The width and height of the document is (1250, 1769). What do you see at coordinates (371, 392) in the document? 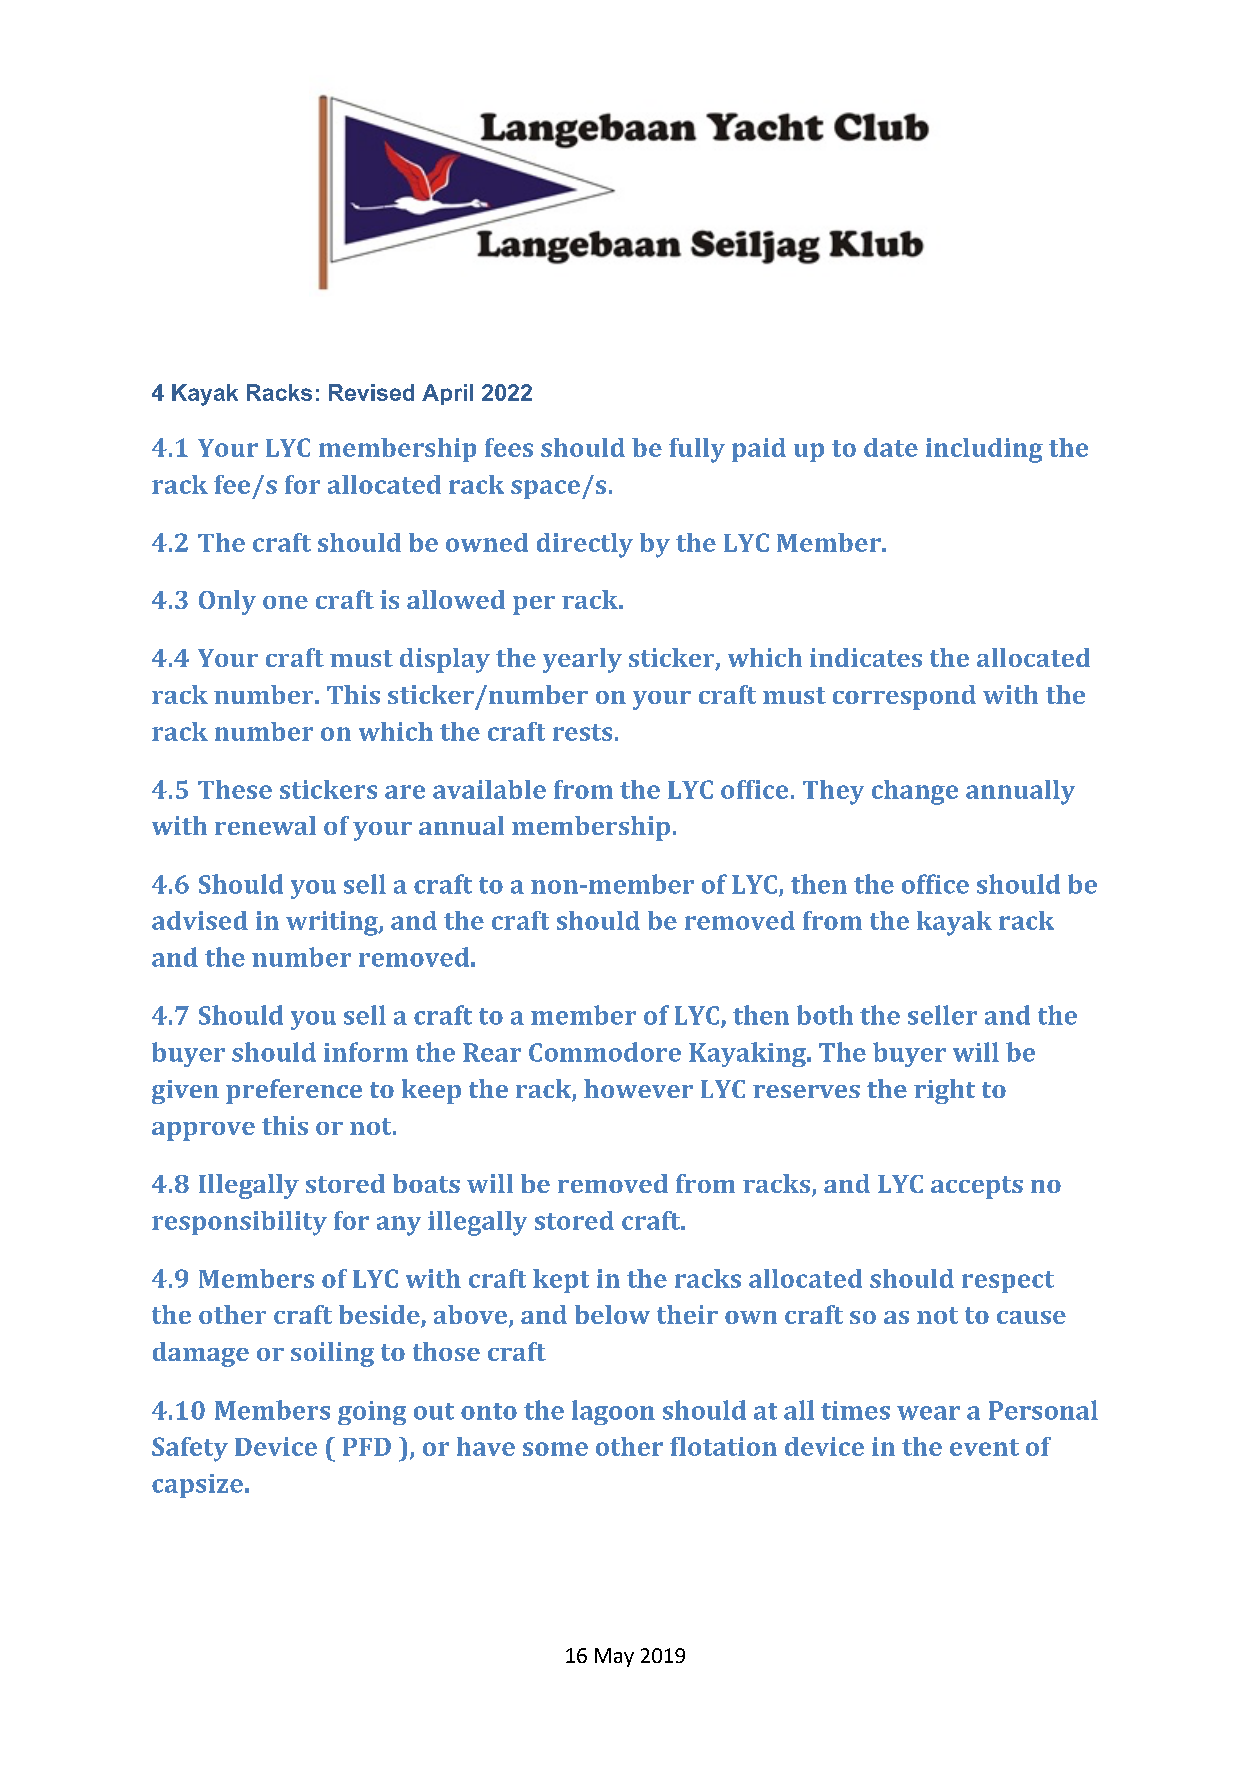
I see `Revised` at bounding box center [371, 392].
